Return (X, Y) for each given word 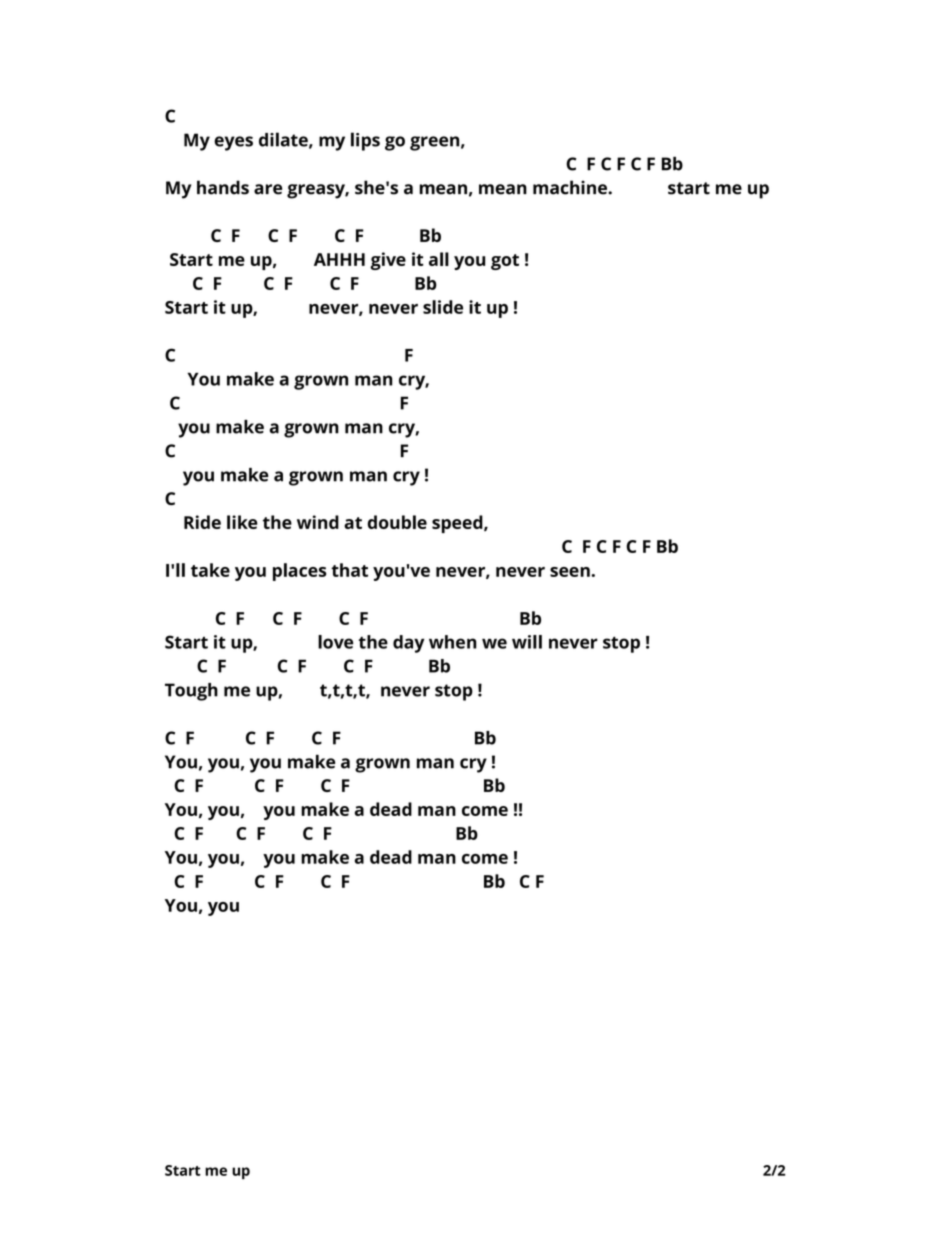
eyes (233, 143)
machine (571, 187)
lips (365, 141)
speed (458, 524)
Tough (191, 692)
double (397, 522)
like (242, 522)
